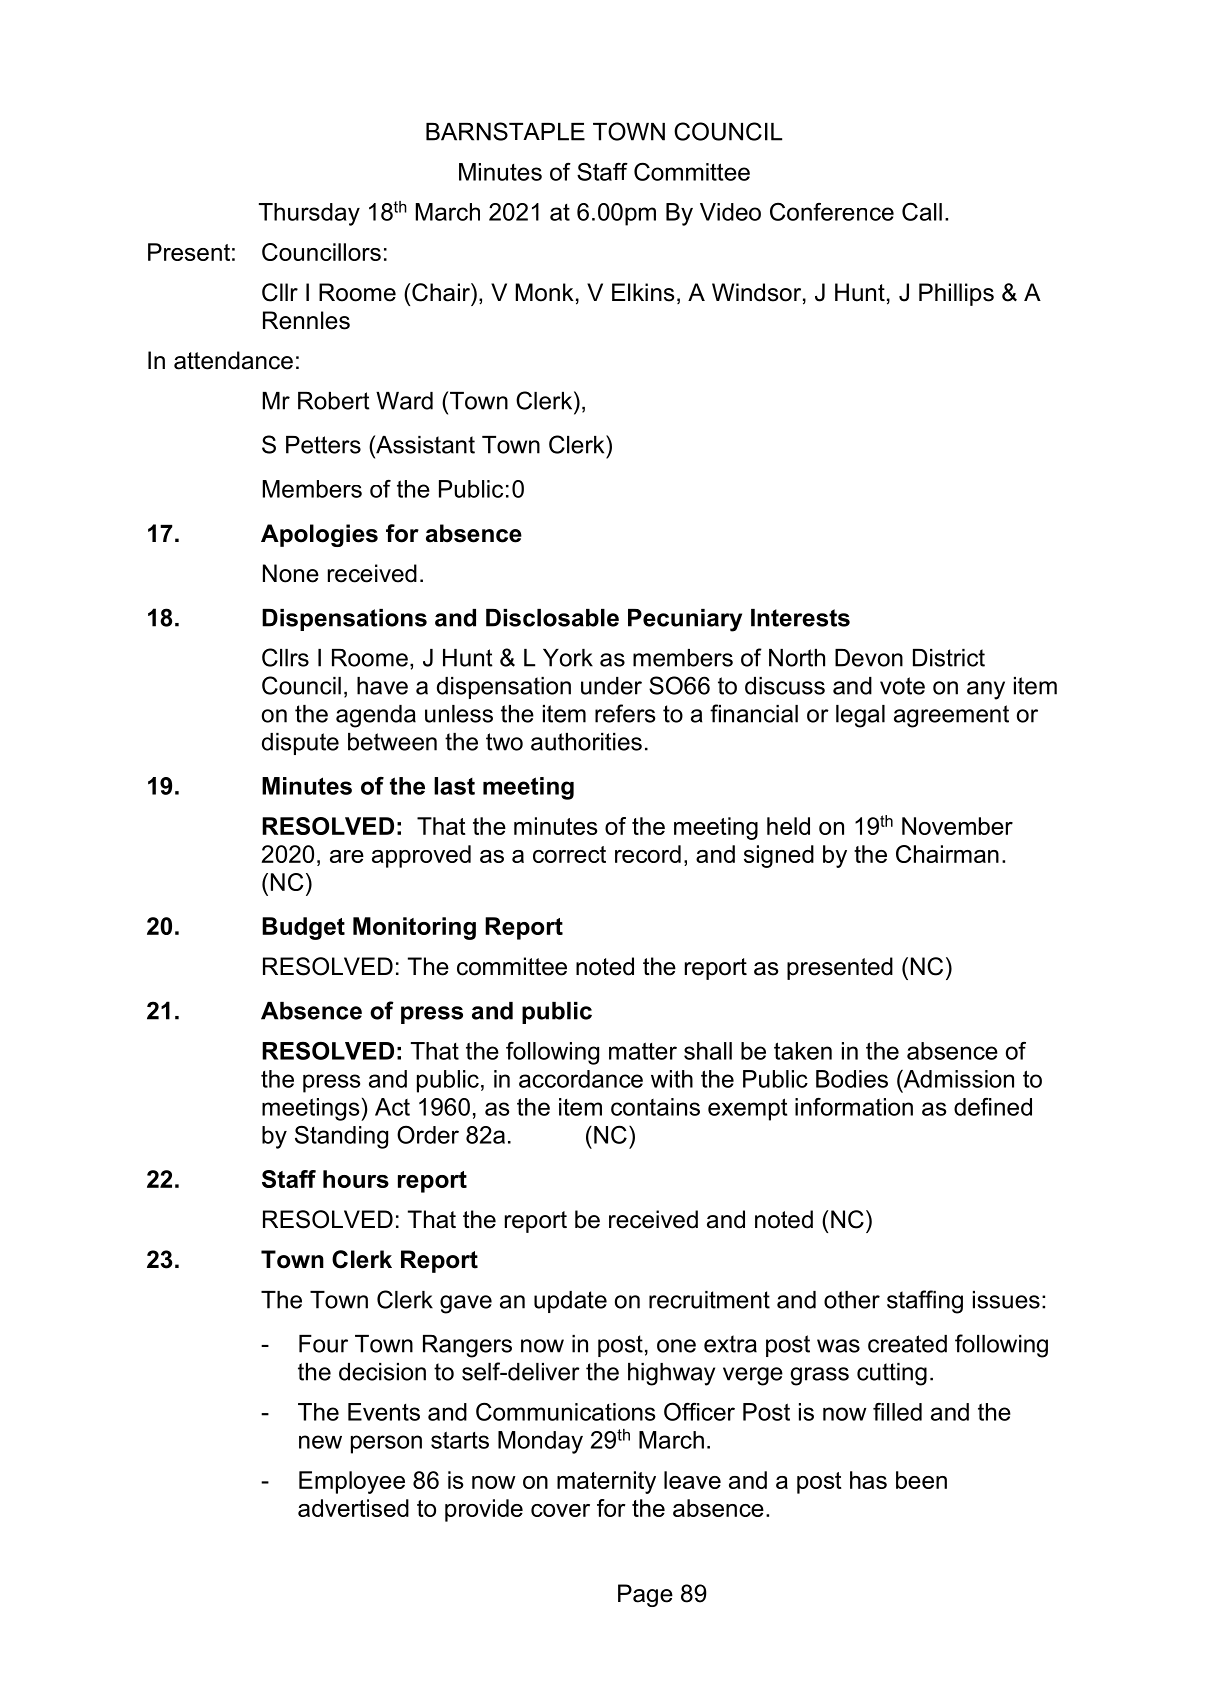 This page has width=1208, height=1708. What do you see at coordinates (643, 1051) in the page?
I see `matter` at bounding box center [643, 1051].
